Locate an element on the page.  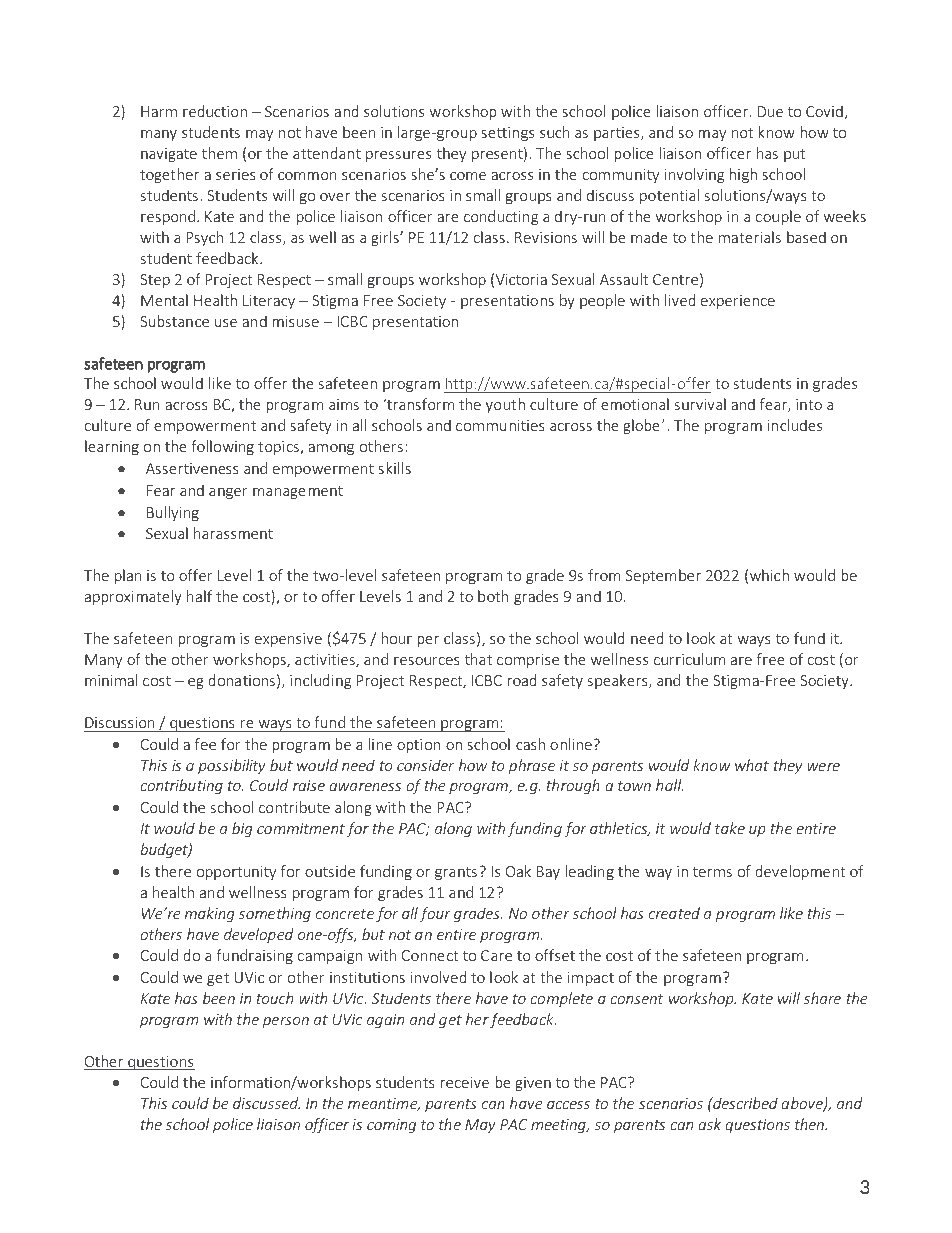
put is located at coordinates (794, 155).
